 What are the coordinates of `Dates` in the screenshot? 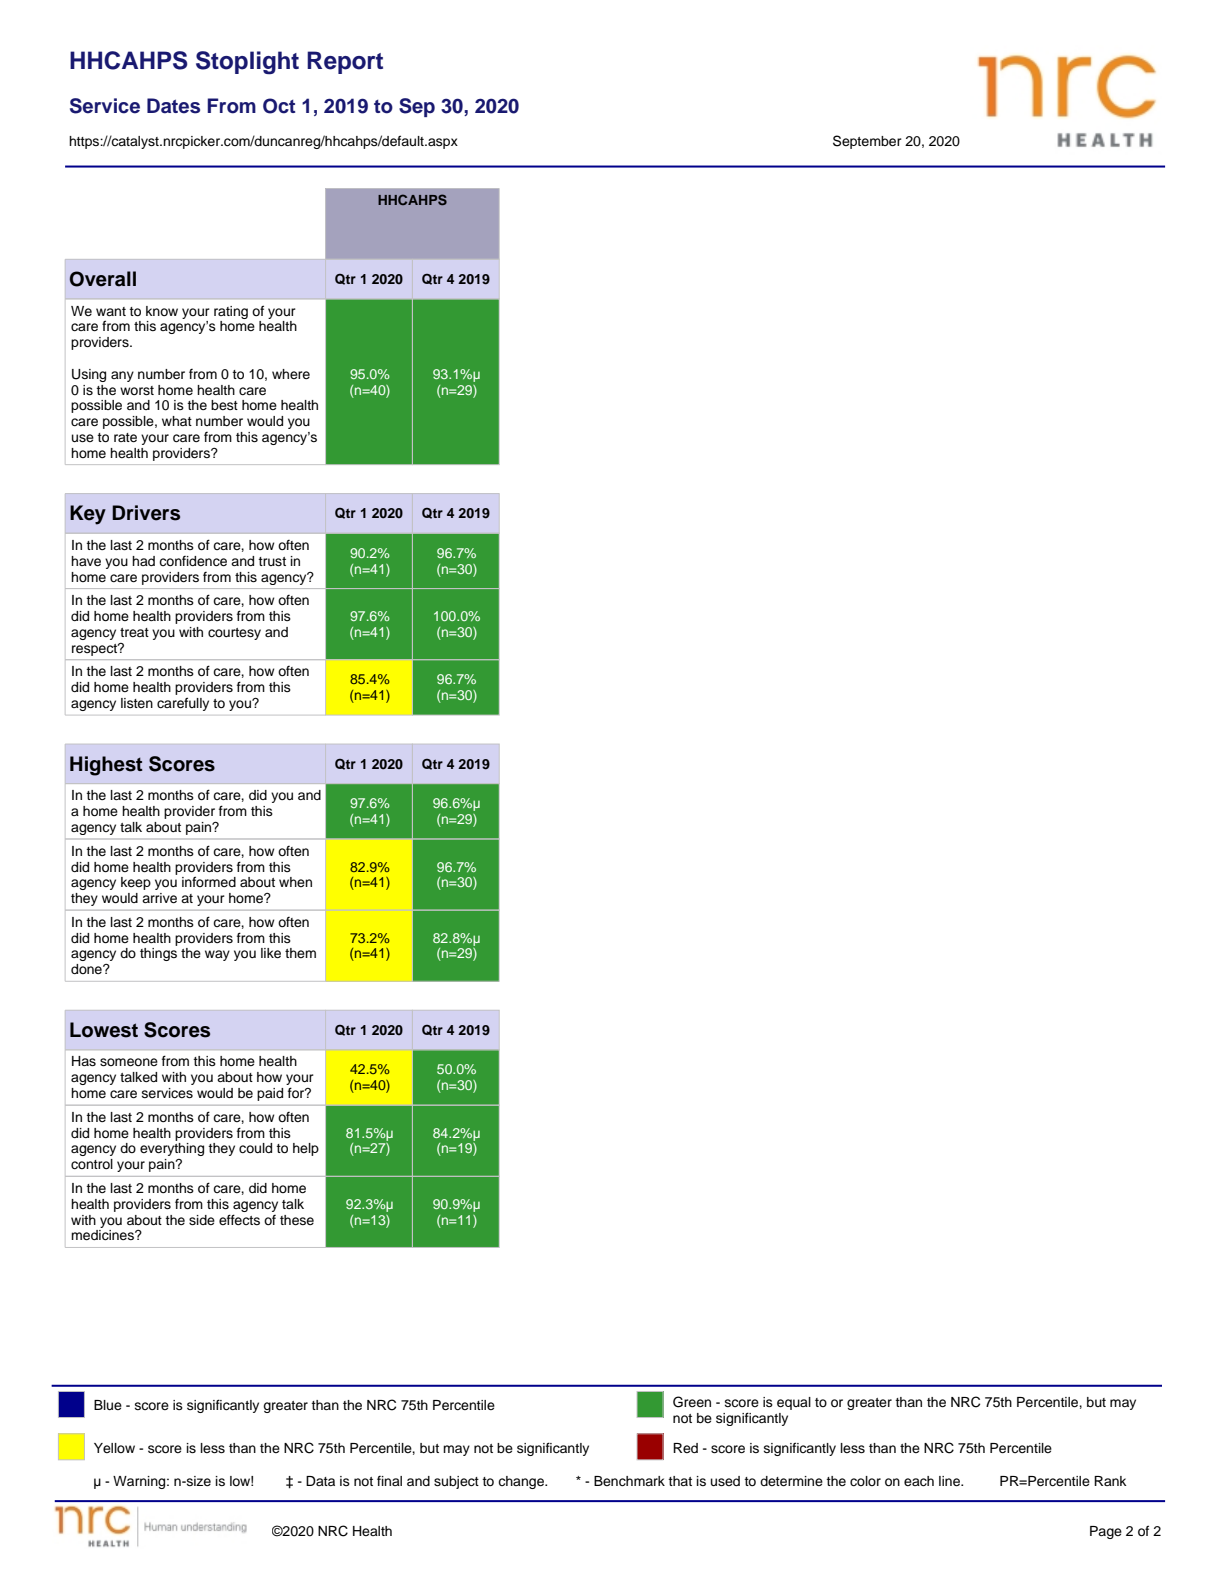 It's located at (173, 106).
